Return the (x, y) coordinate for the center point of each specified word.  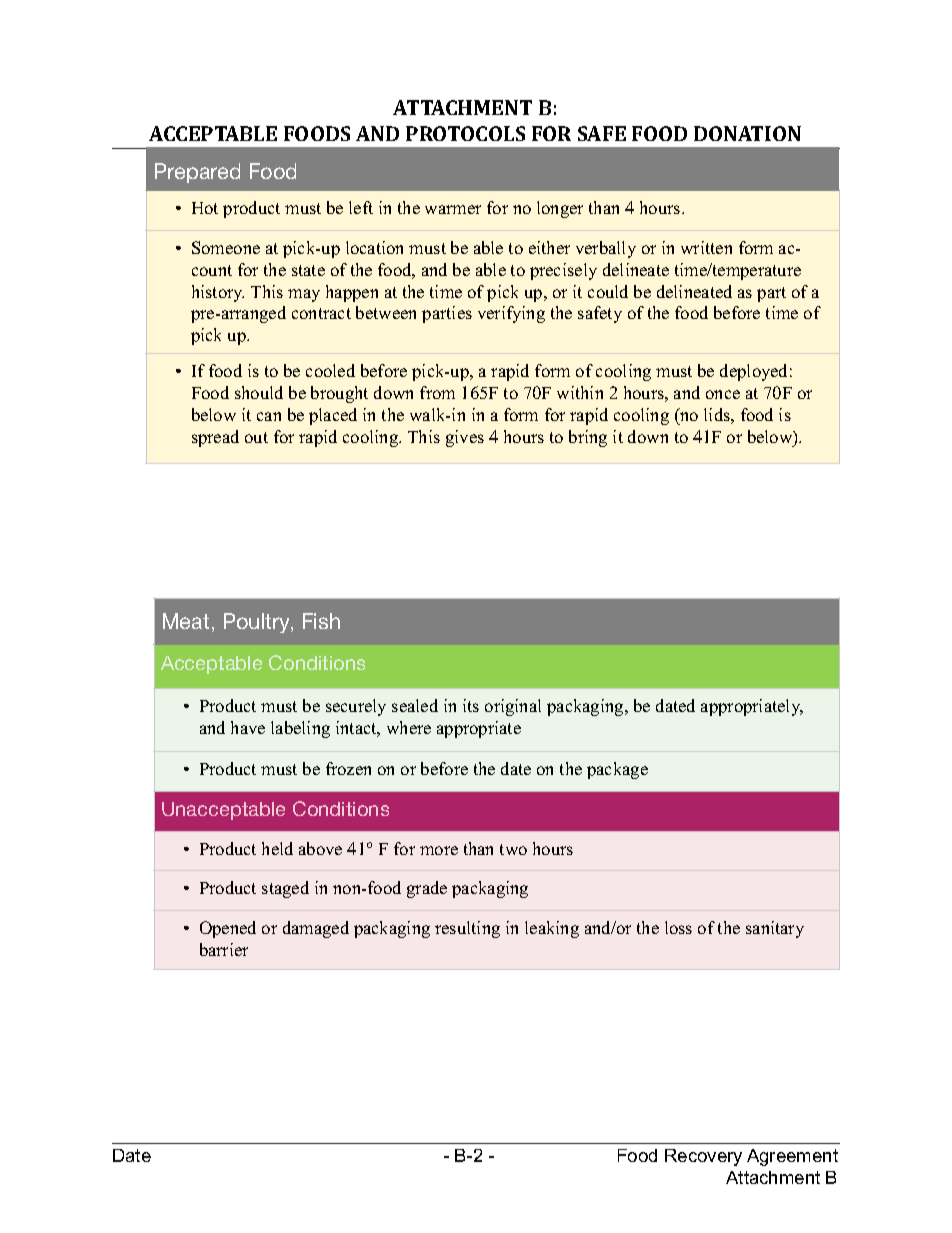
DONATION (747, 133)
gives (465, 438)
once (723, 394)
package (617, 770)
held (277, 848)
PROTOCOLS (465, 133)
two (513, 849)
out (256, 437)
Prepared (197, 173)
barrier (224, 949)
